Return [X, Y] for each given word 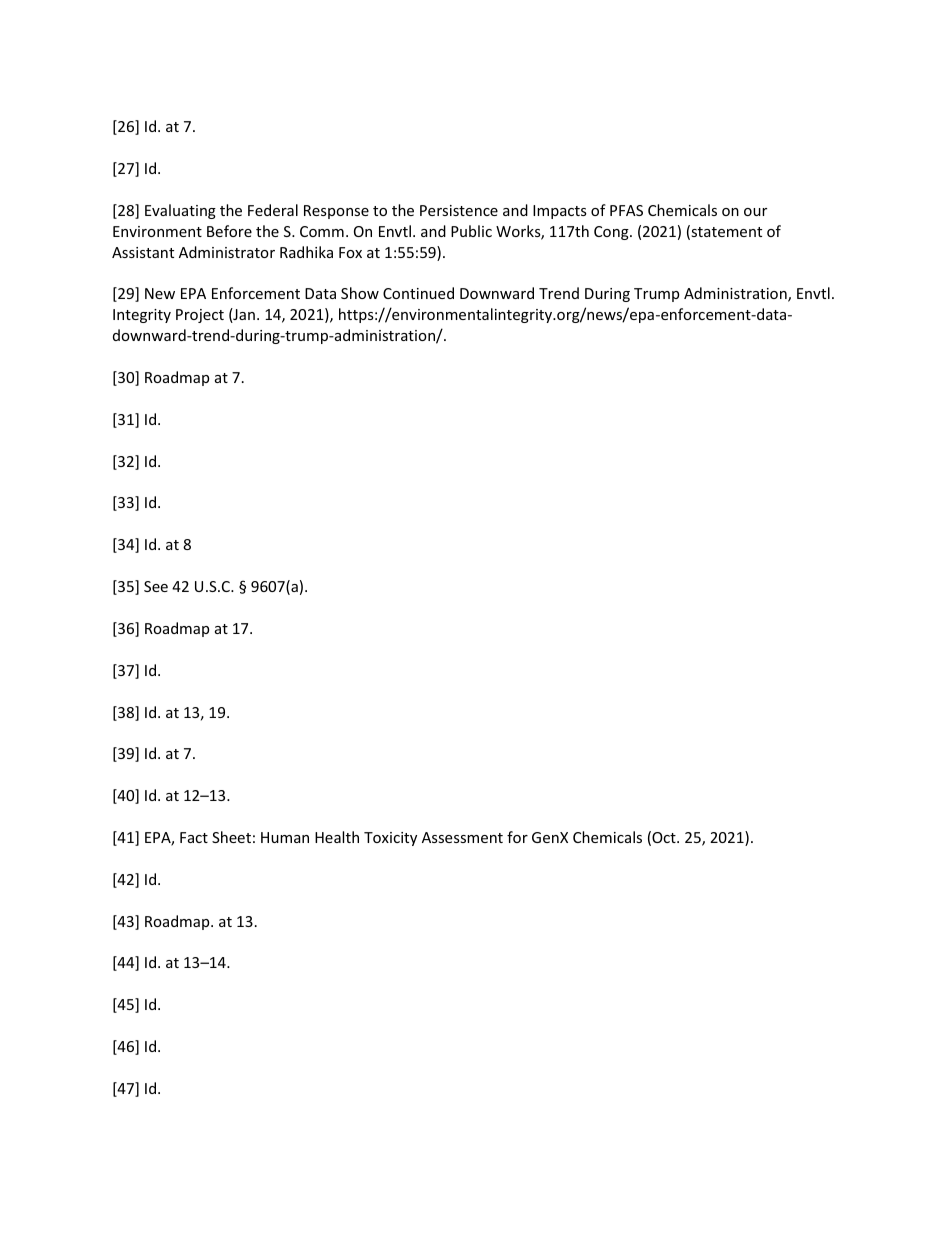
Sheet [231, 837]
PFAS [626, 210]
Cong [612, 233]
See [156, 586]
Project [200, 316]
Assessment [462, 837]
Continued [418, 293]
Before [229, 231]
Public [471, 231]
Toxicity [390, 839]
